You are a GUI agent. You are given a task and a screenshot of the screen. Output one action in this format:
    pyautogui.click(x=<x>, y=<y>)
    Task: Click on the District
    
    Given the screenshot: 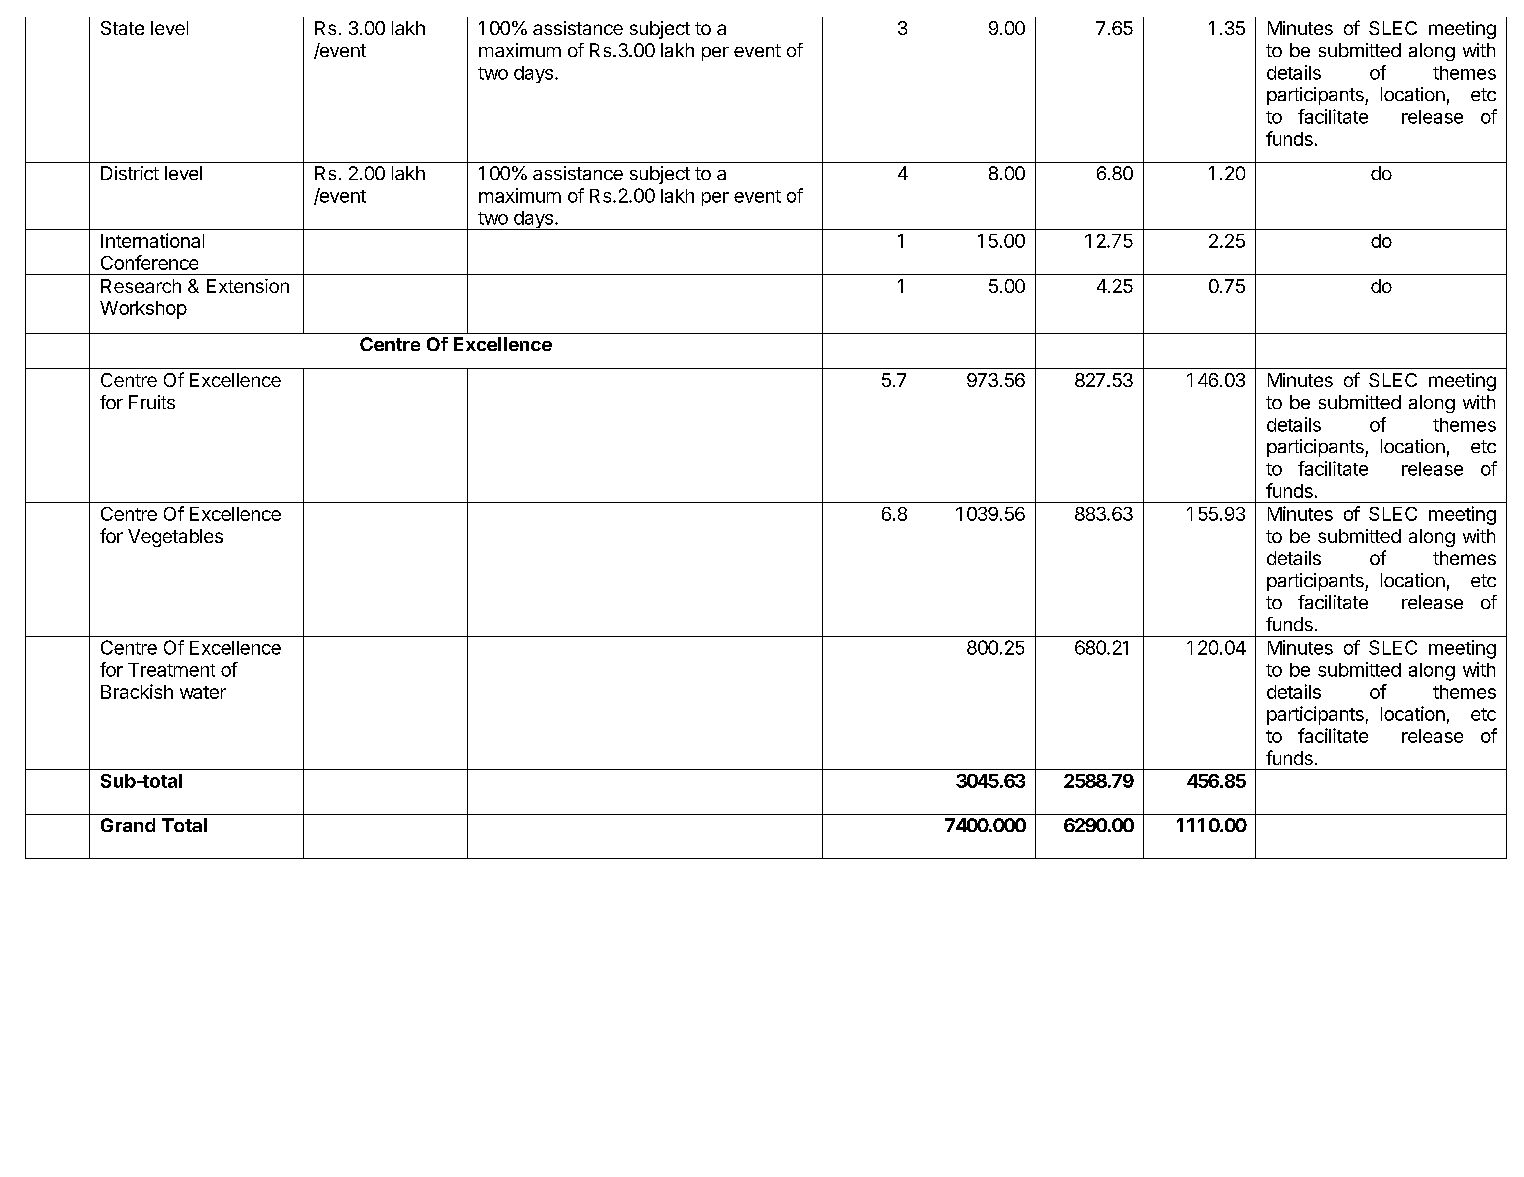 What is the action you would take?
    pyautogui.click(x=130, y=173)
